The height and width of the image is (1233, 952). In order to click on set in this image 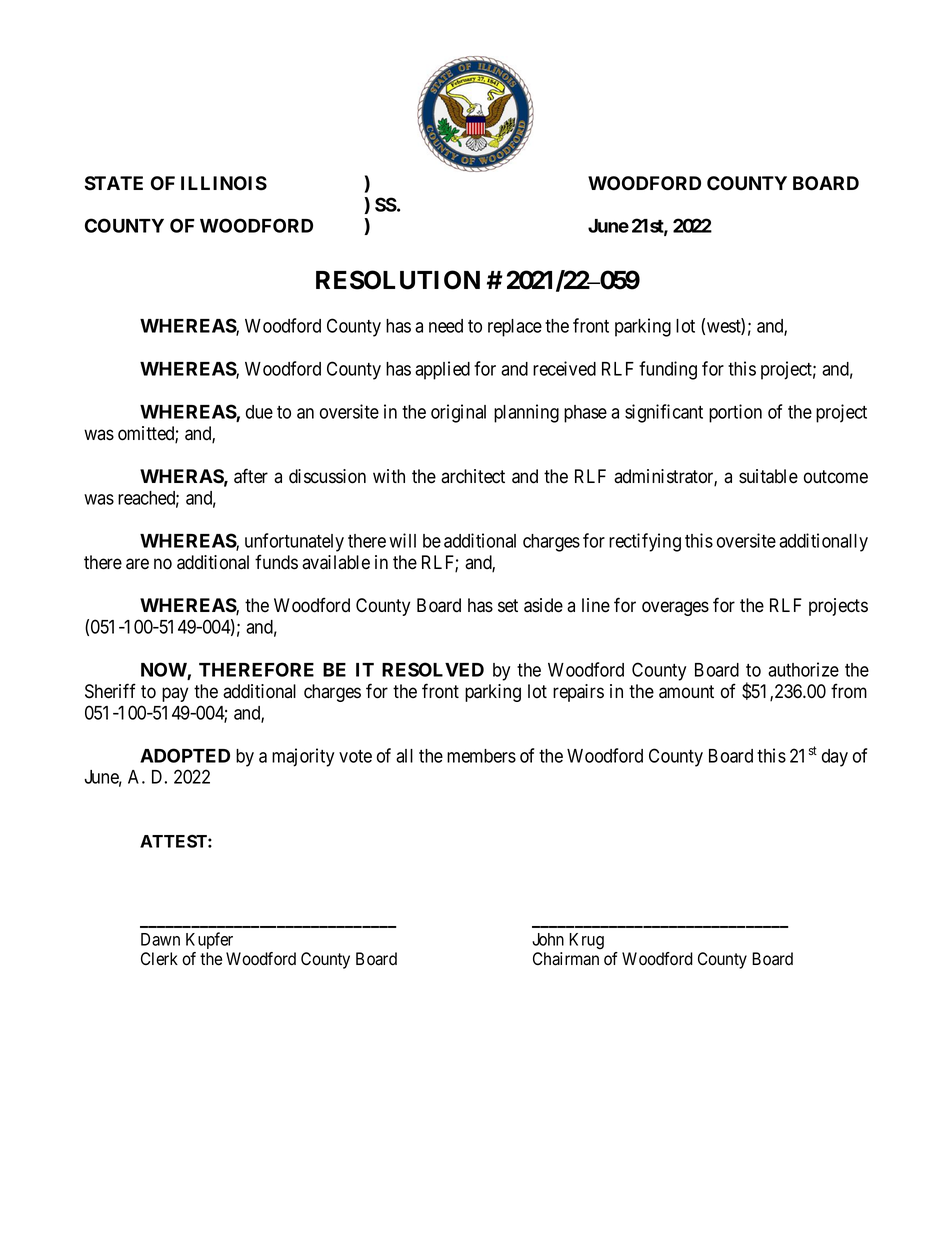, I will do `click(508, 606)`.
